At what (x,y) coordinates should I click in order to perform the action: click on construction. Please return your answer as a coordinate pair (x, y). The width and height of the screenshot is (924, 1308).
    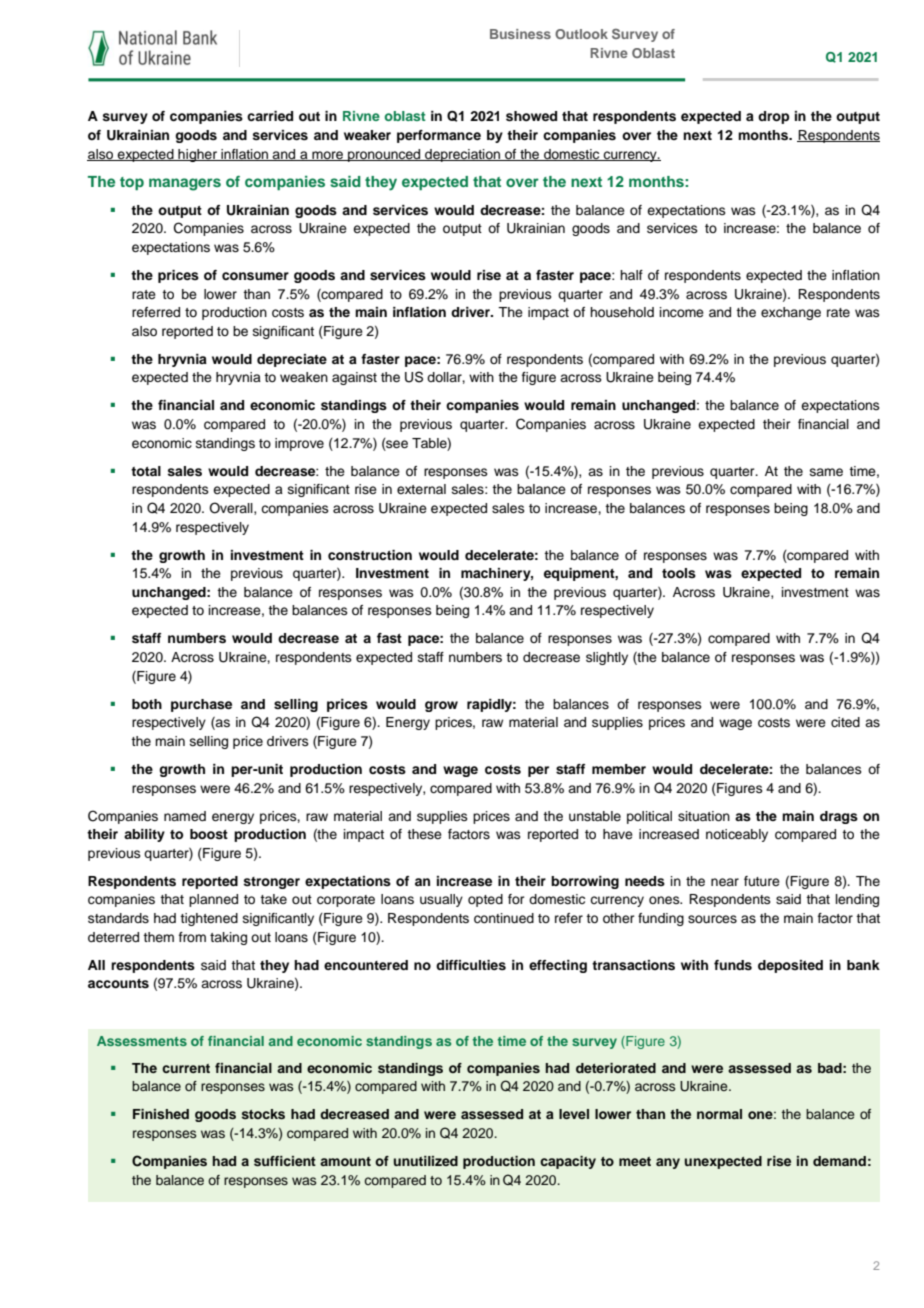
    Looking at the image, I should click on (370, 555).
